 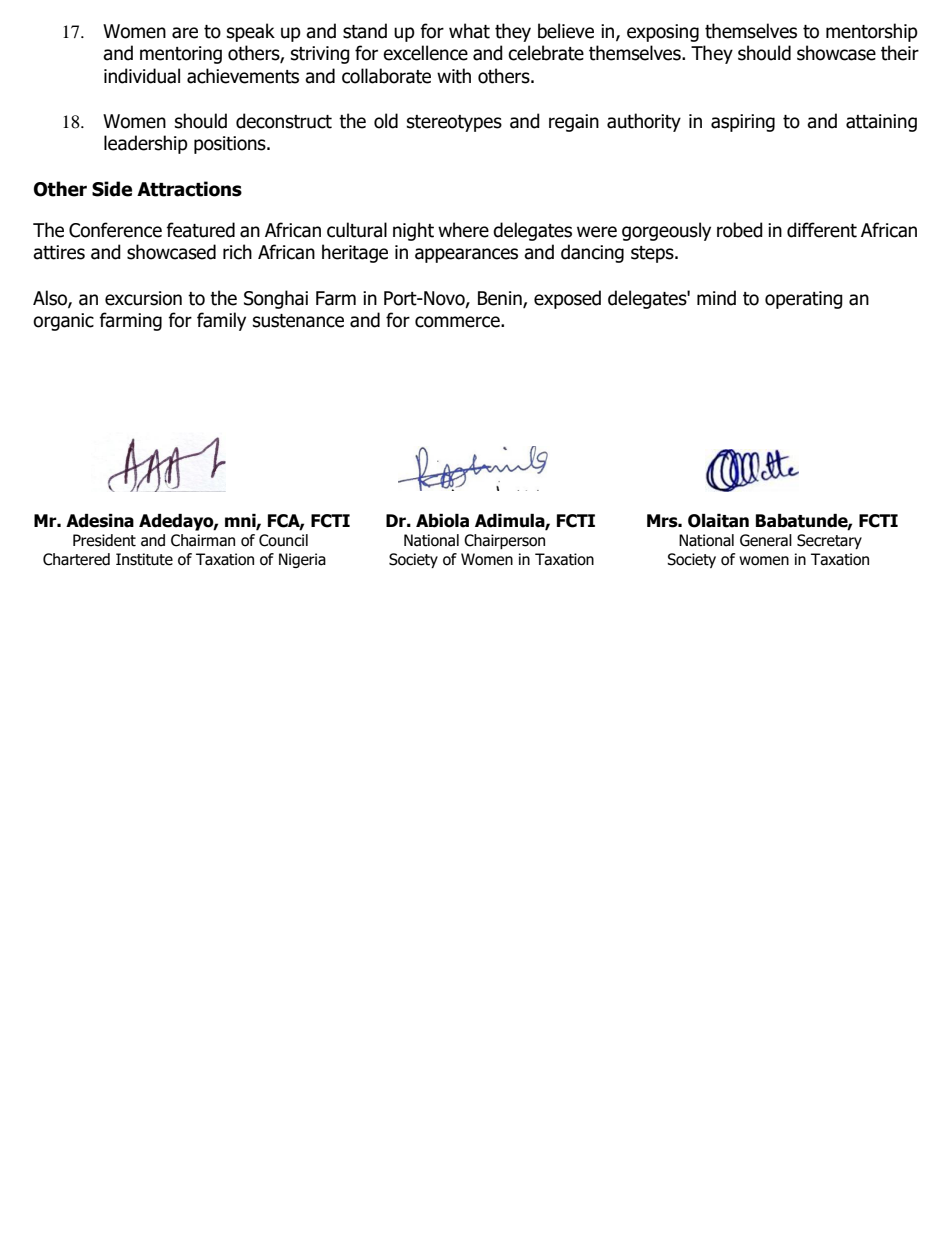 What do you see at coordinates (501, 299) in the document?
I see `Benin` at bounding box center [501, 299].
